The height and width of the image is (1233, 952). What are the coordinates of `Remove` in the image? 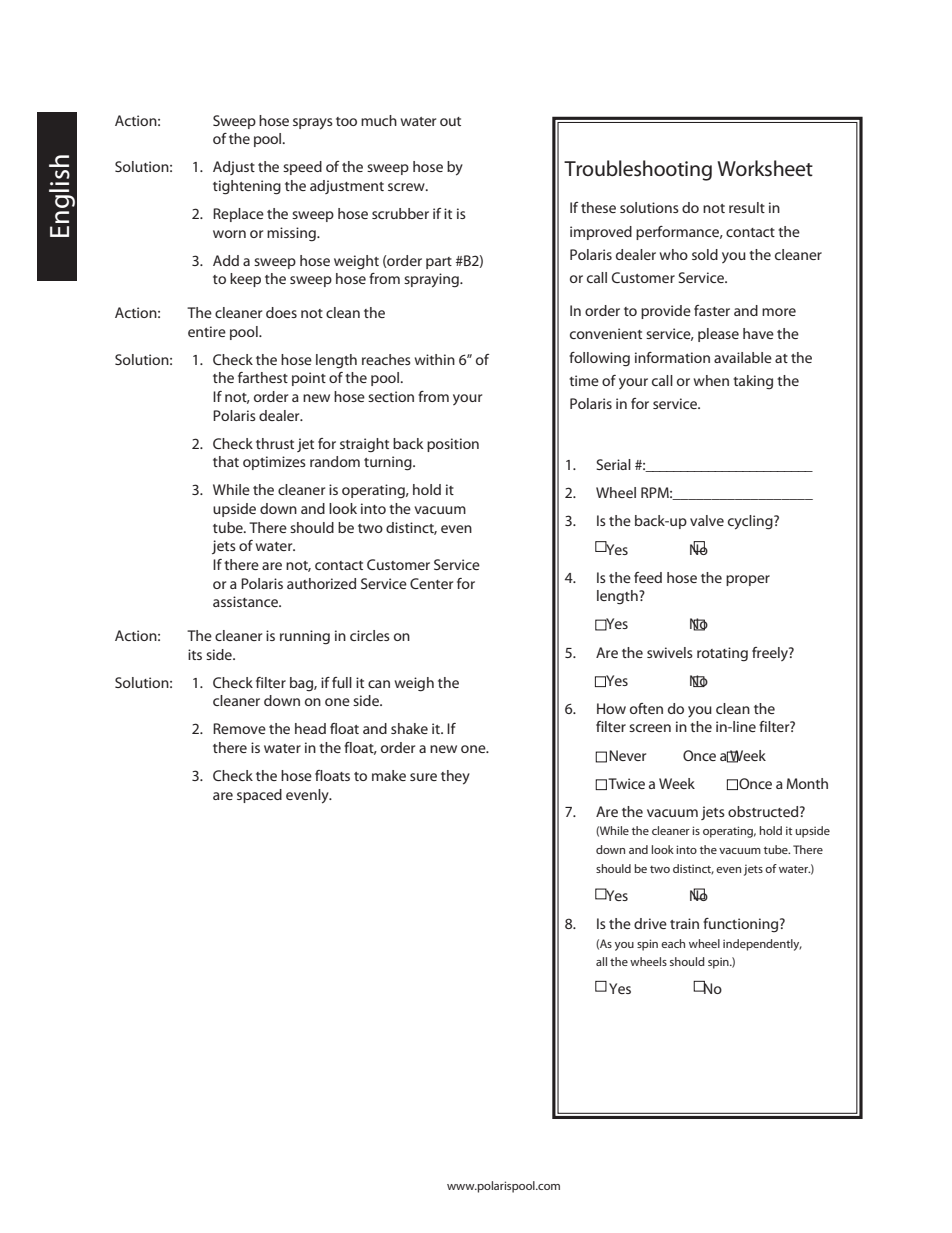 It's located at (239, 728).
